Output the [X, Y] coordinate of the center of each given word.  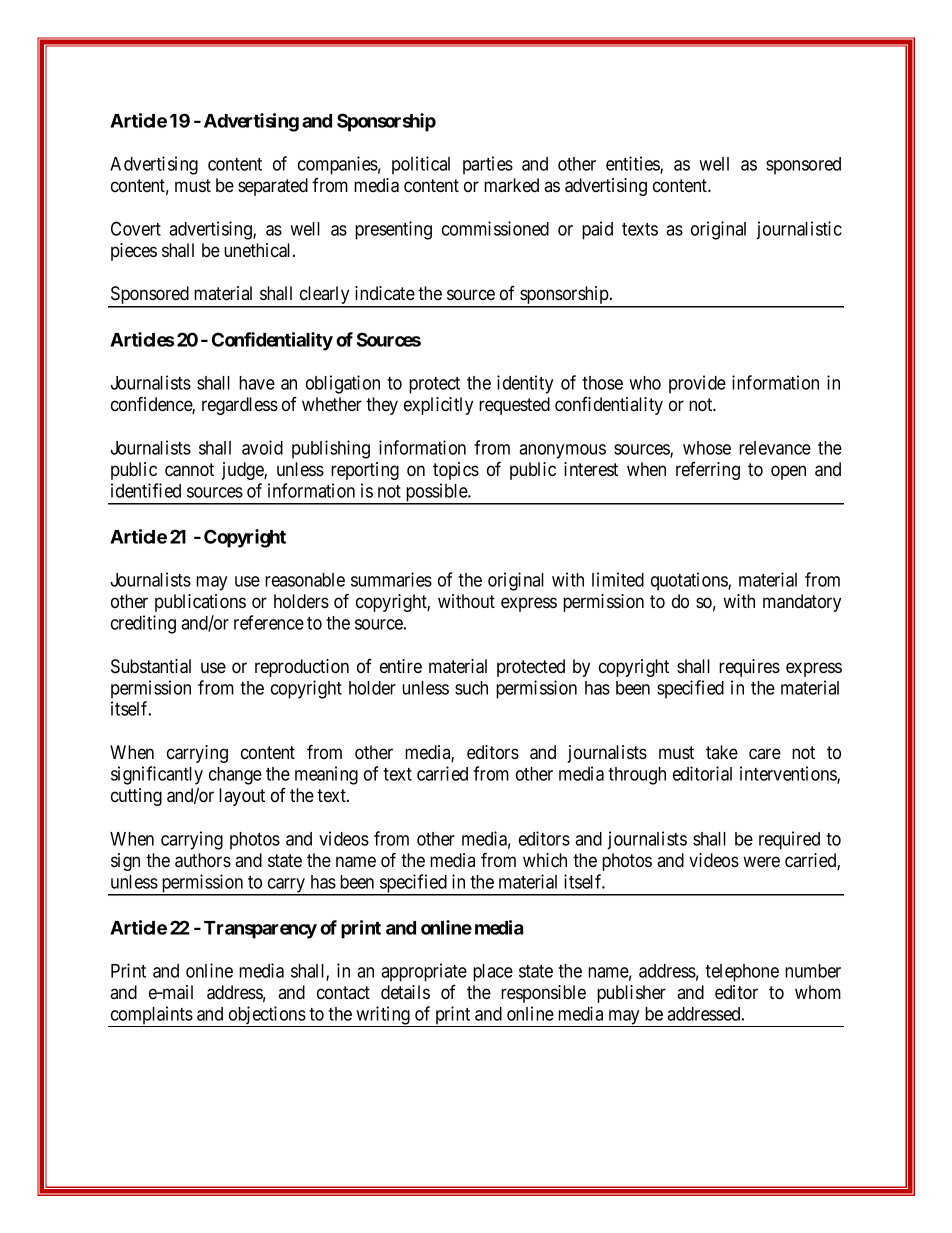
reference [269, 622]
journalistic [799, 230]
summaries [391, 579]
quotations [690, 581]
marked [511, 185]
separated [273, 187]
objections [266, 1016]
